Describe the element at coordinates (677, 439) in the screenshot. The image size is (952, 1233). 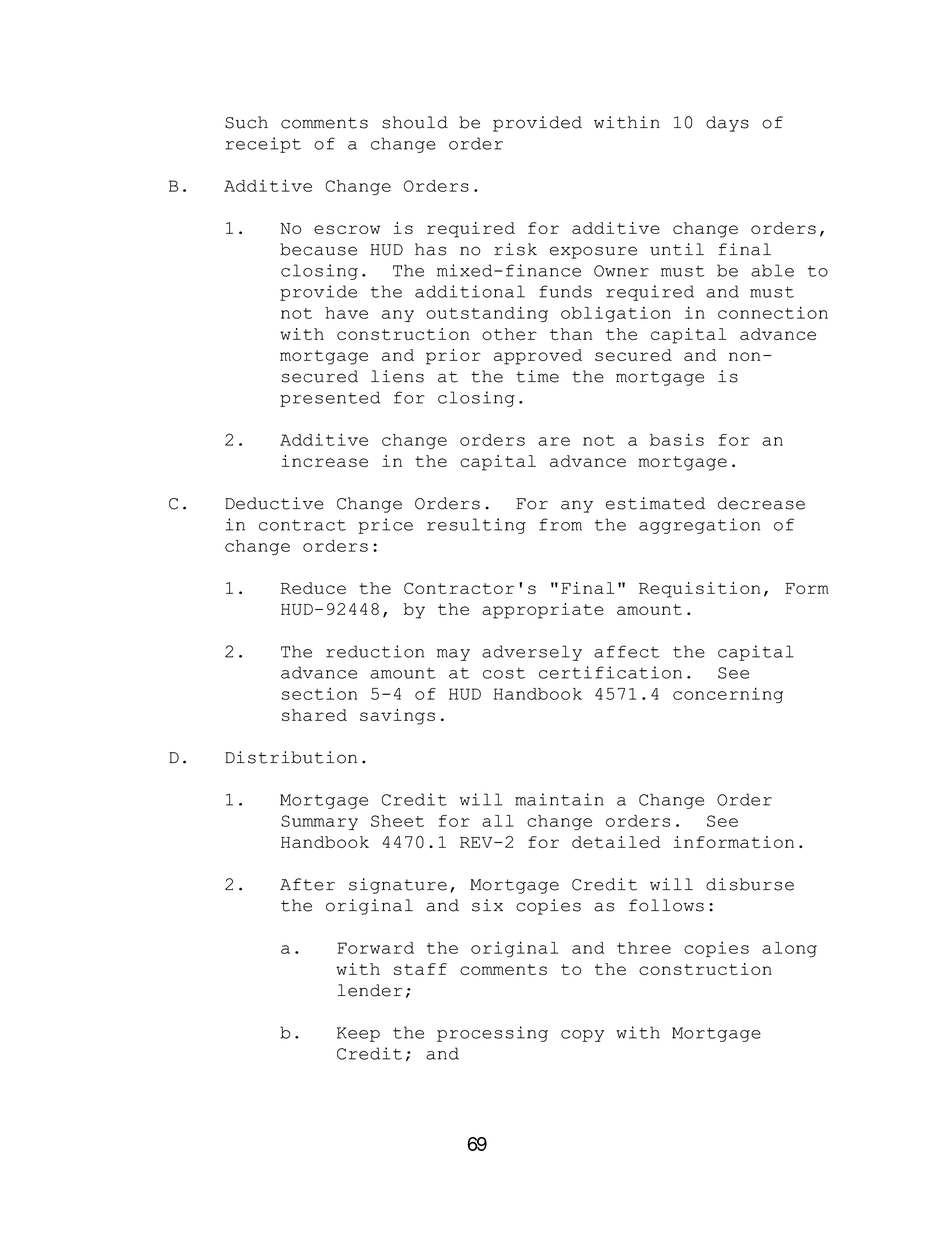
I see `basis` at that location.
